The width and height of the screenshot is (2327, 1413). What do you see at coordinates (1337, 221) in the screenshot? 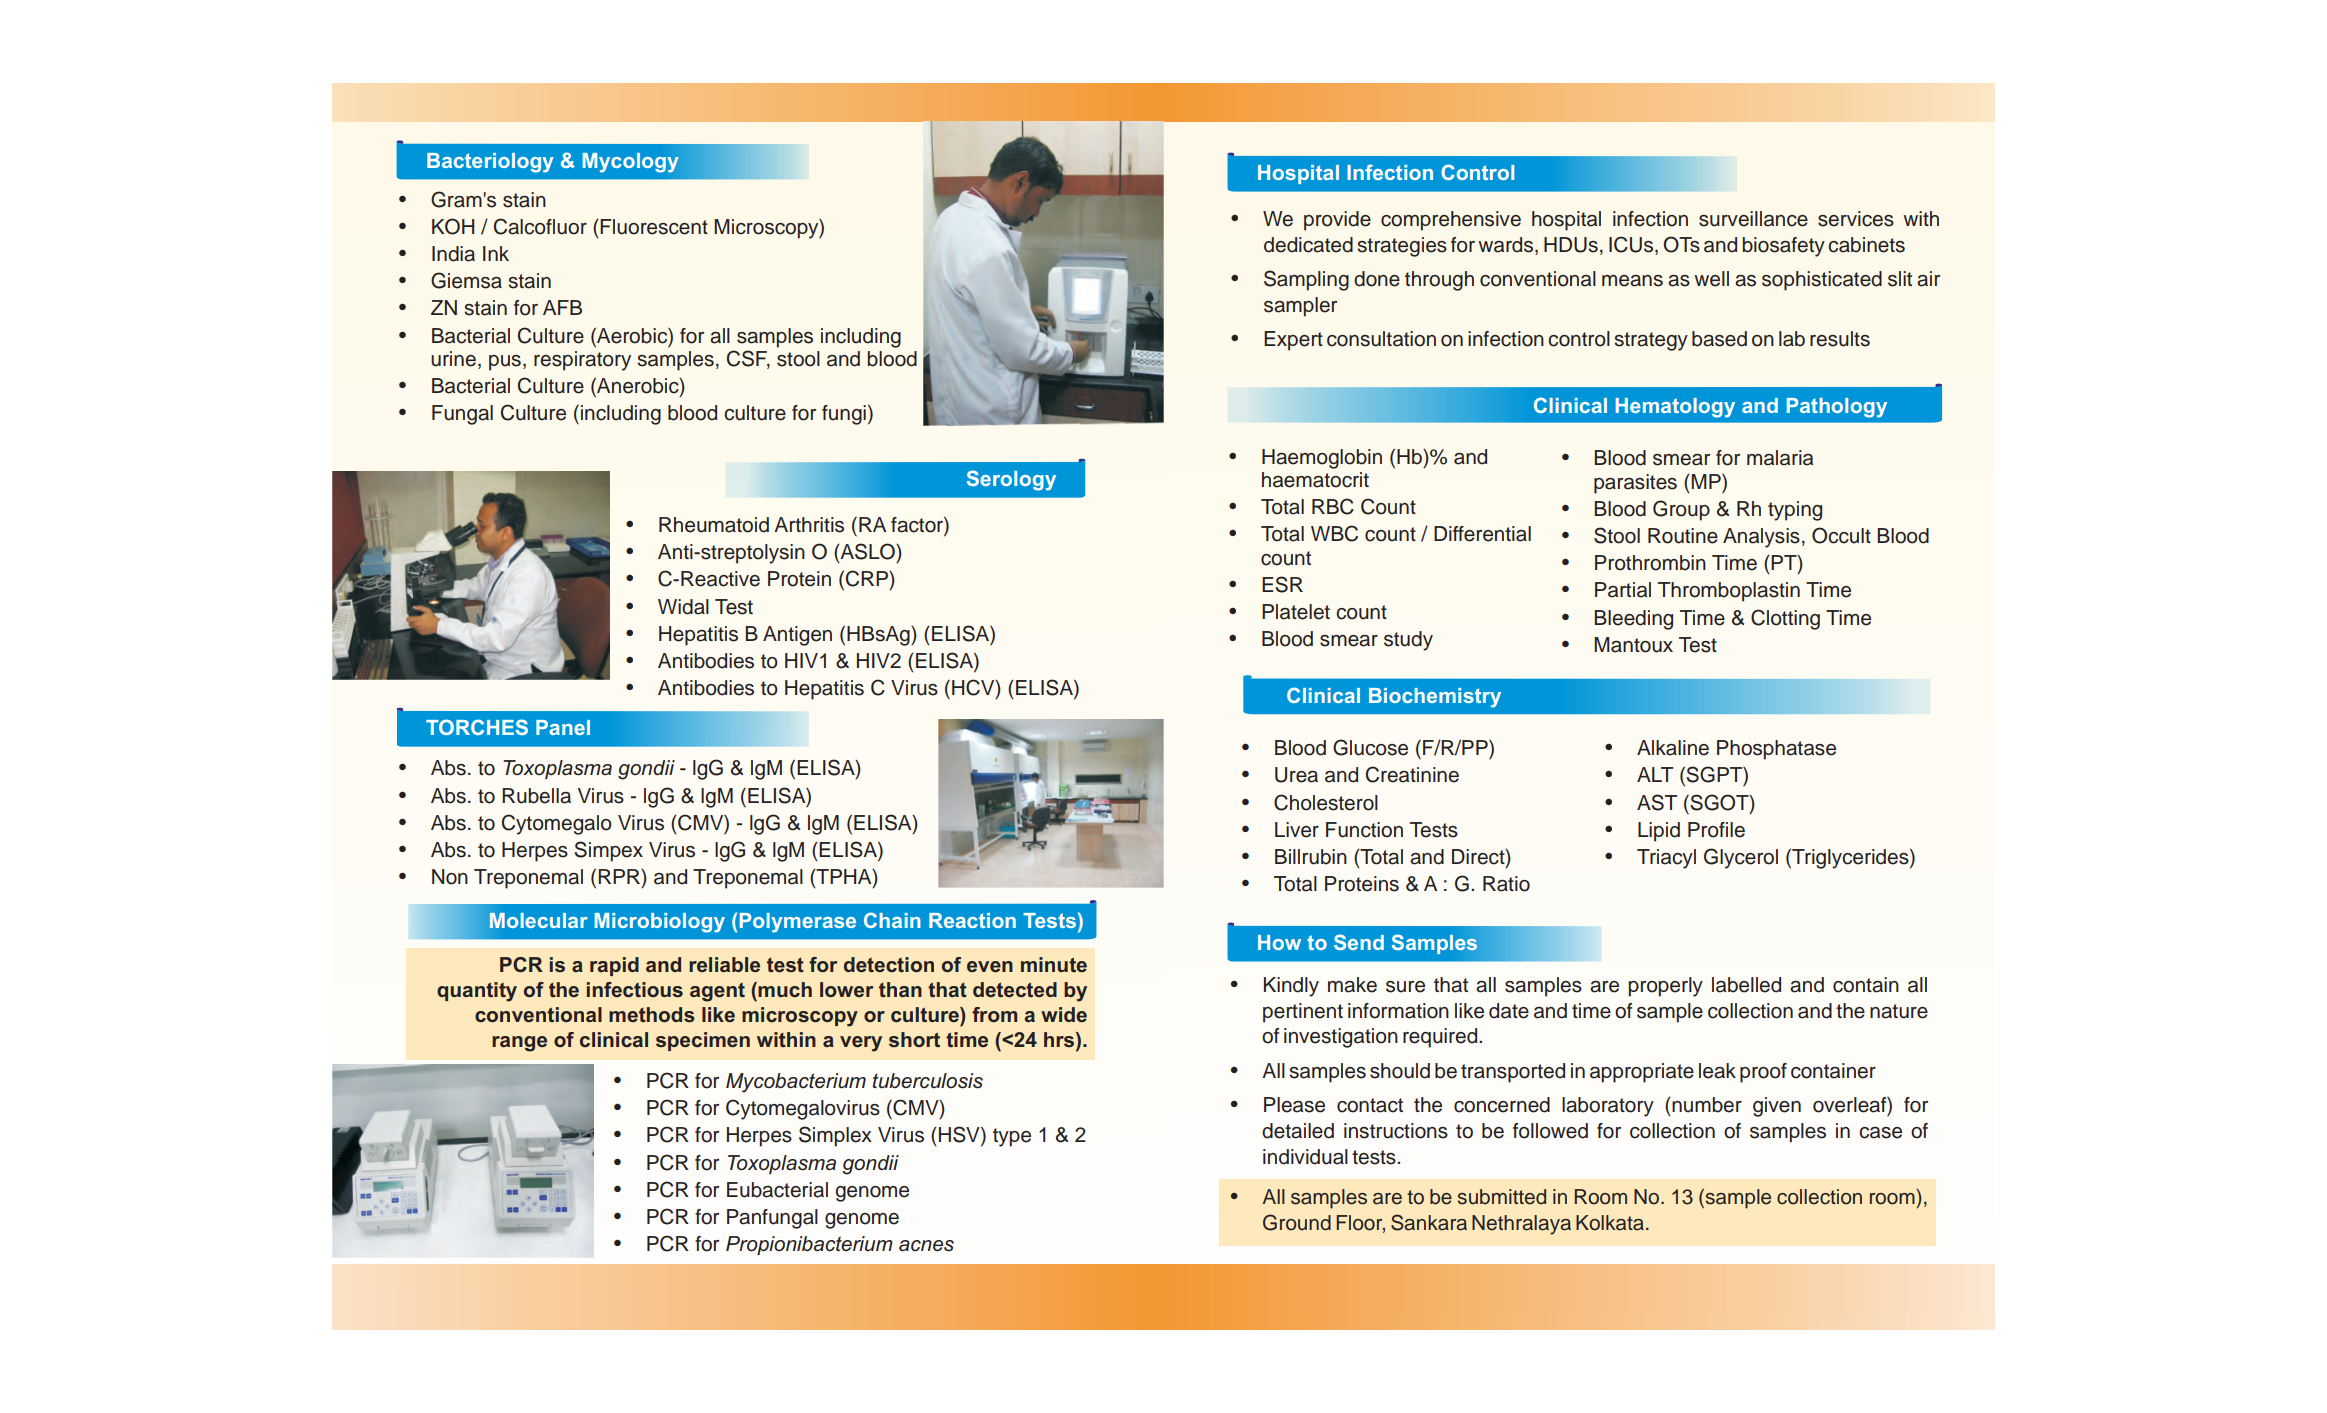
I see `provide` at bounding box center [1337, 221].
